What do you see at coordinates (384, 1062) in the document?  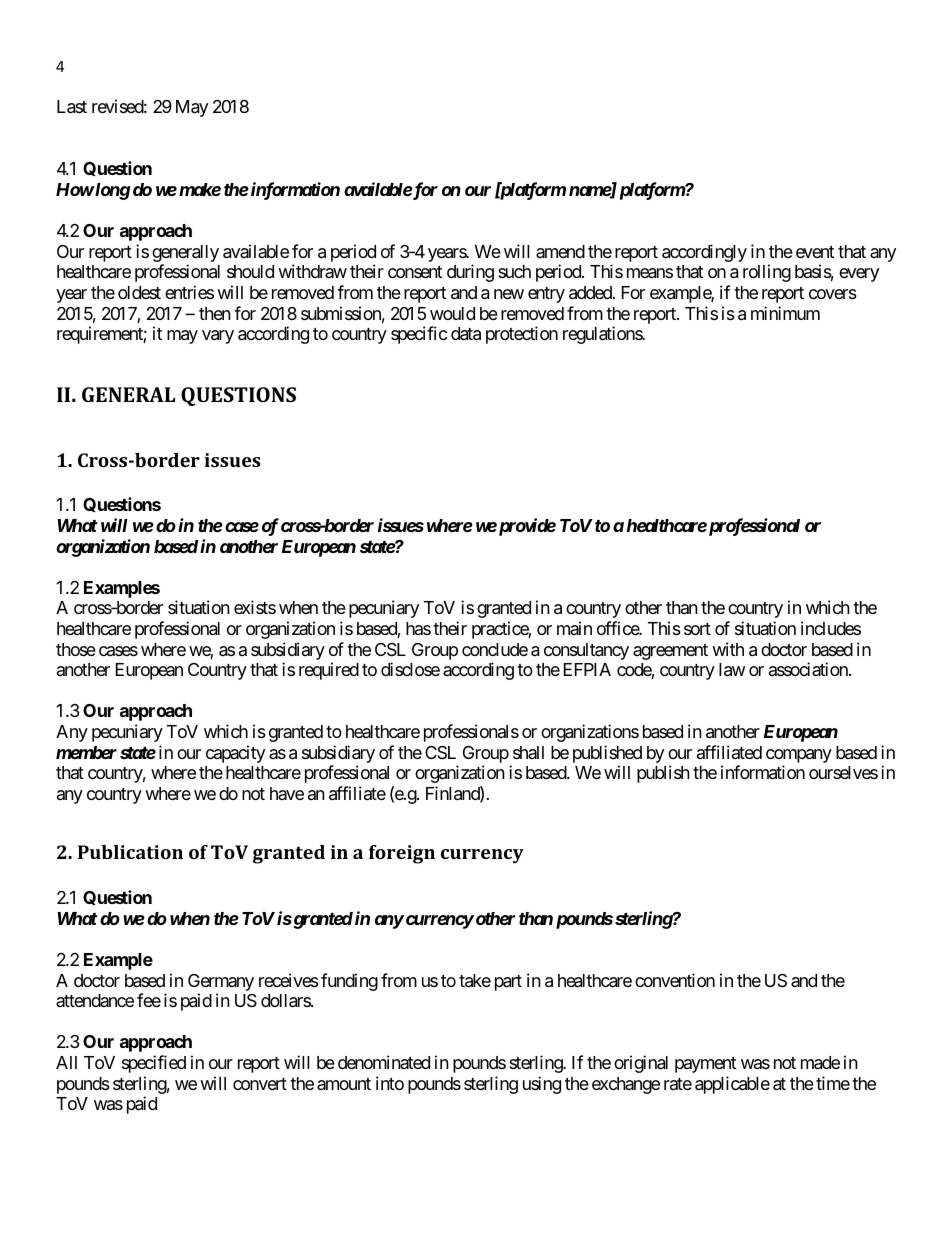 I see `denominated` at bounding box center [384, 1062].
